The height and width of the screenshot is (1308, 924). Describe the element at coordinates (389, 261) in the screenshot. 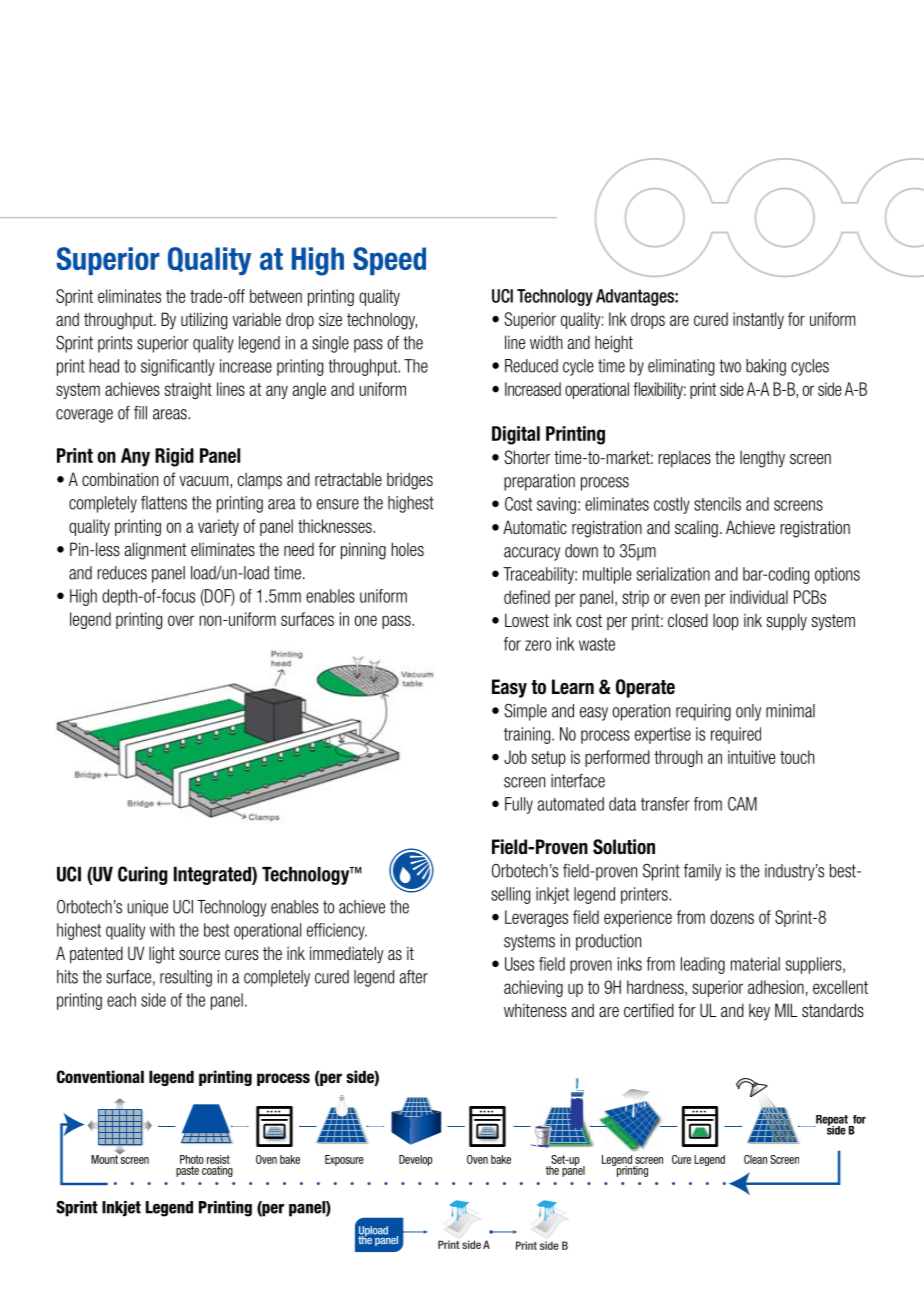

I see `Speed` at that location.
